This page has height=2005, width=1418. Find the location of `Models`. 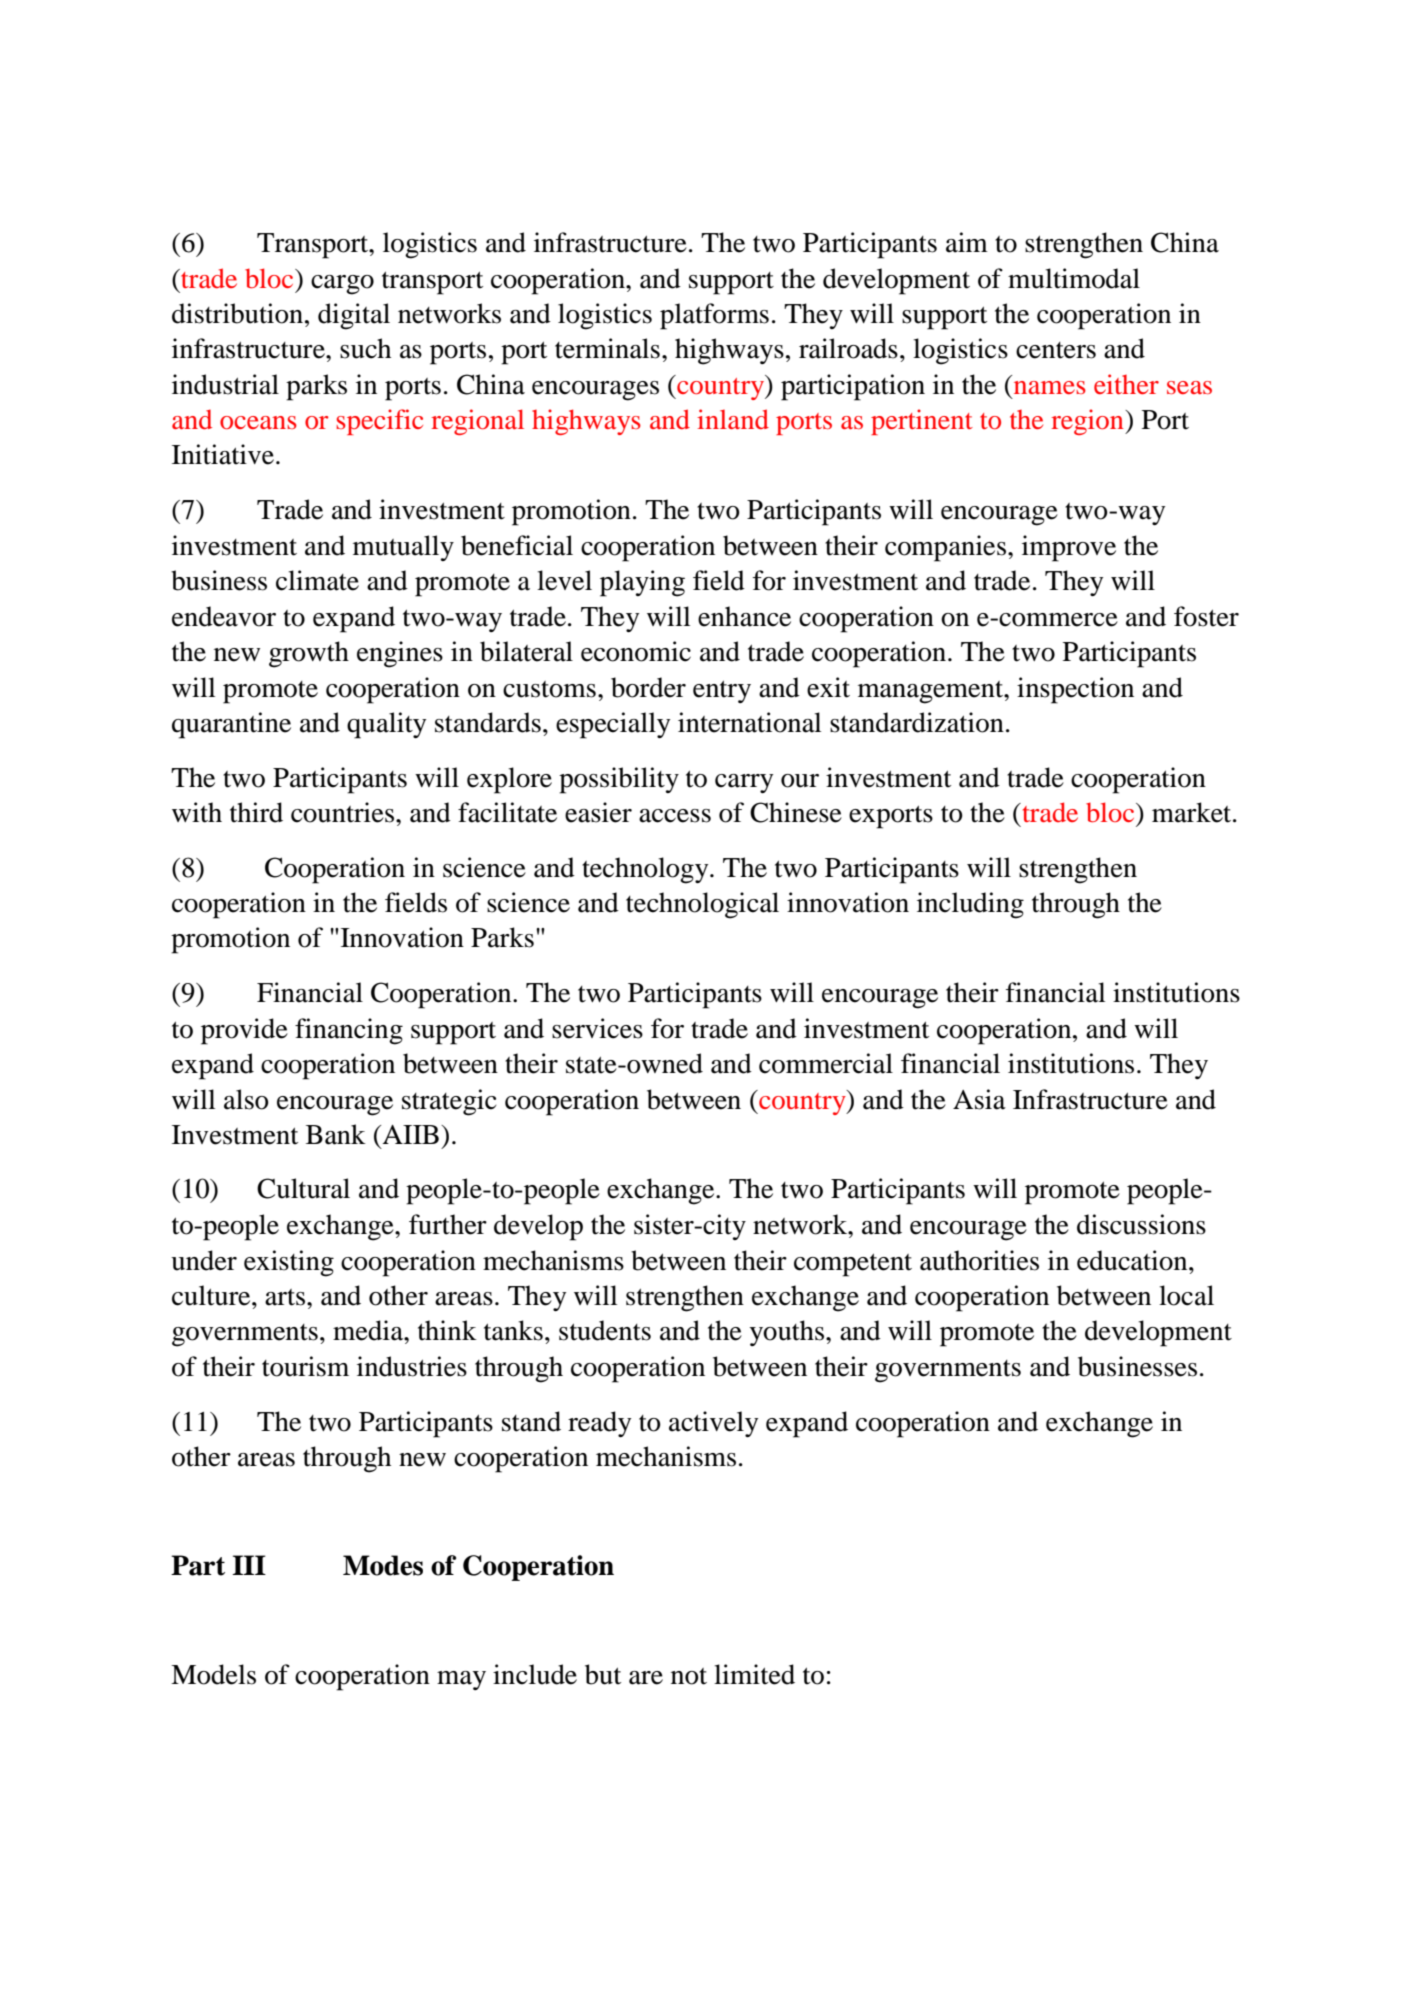

Models is located at coordinates (213, 1674).
